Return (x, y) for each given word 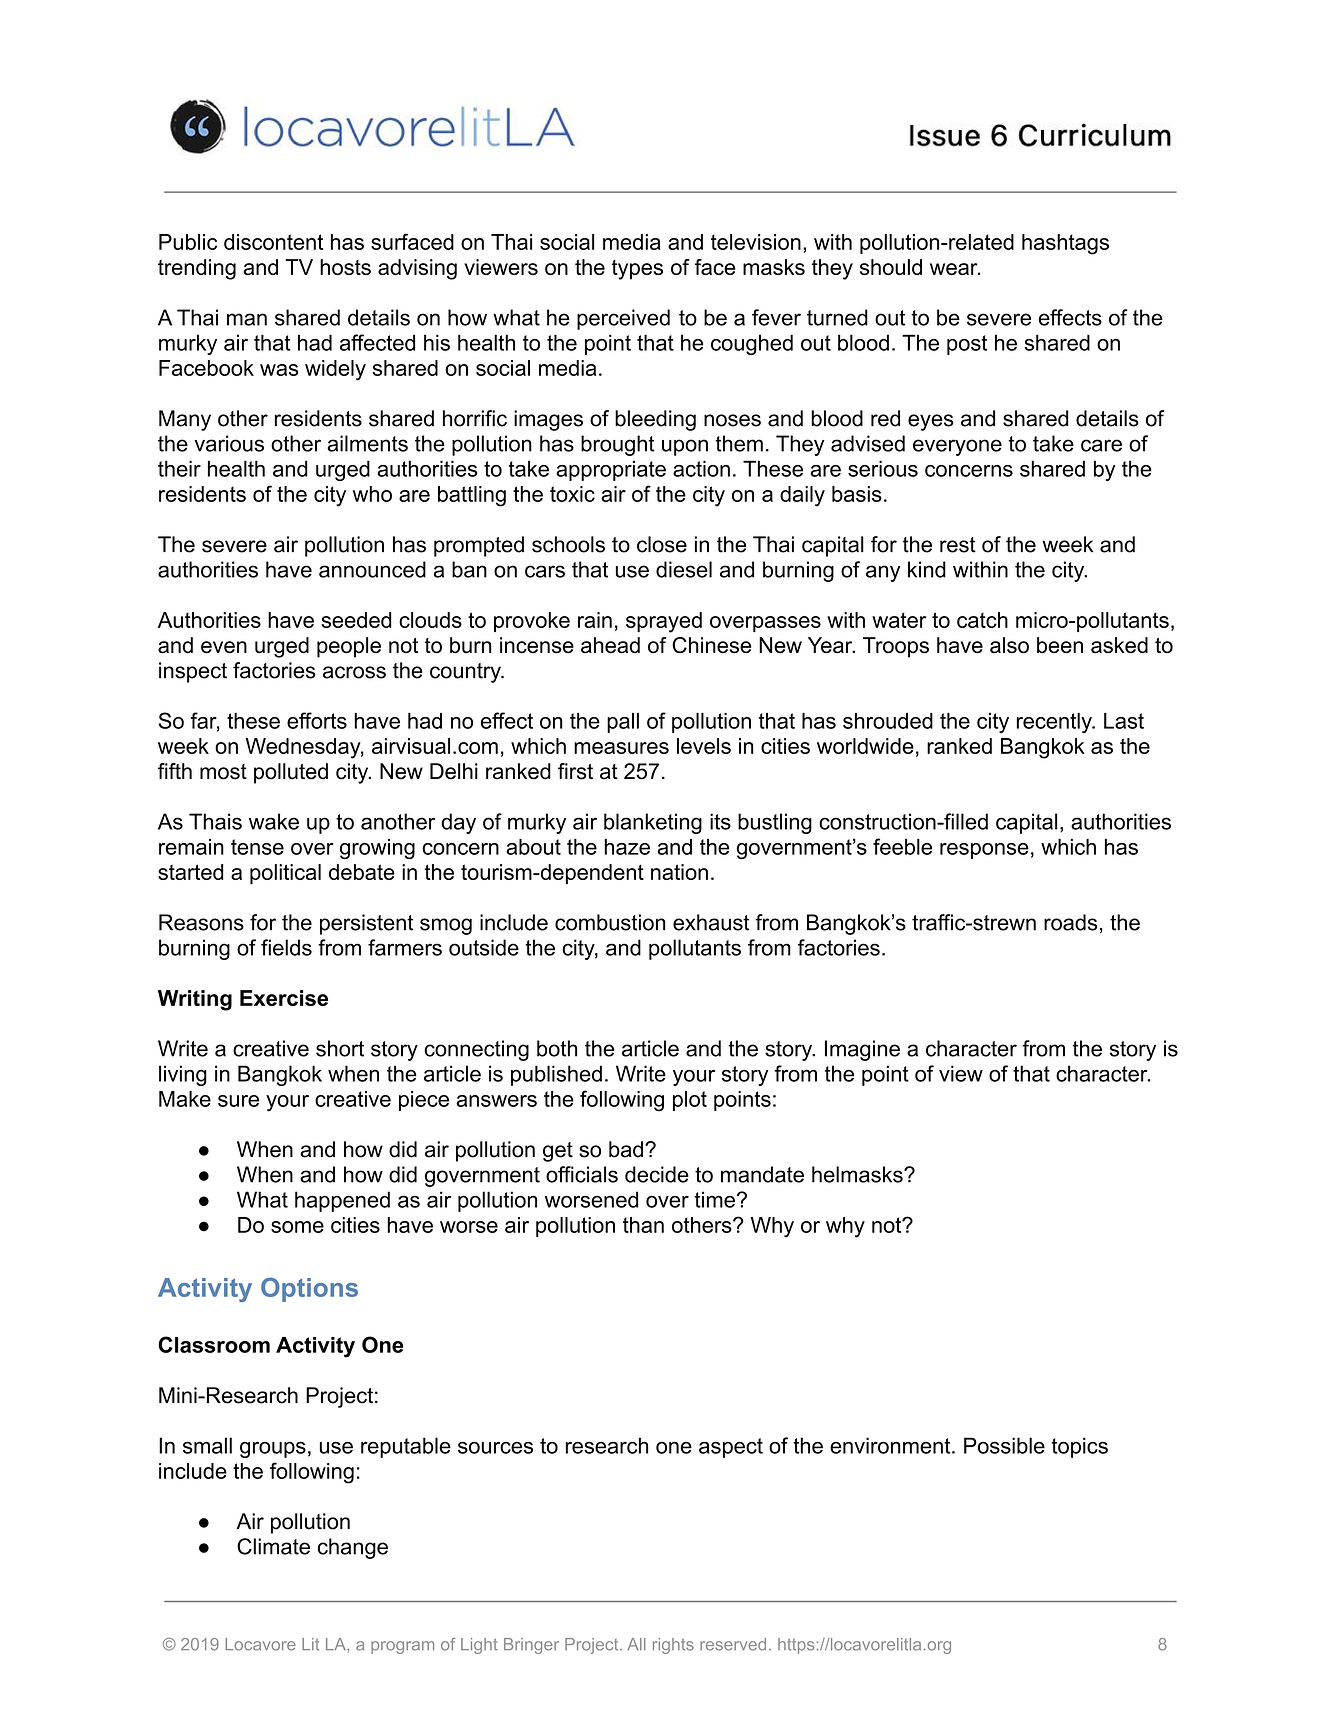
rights (673, 1646)
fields (286, 947)
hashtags (1065, 244)
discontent (273, 242)
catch (982, 620)
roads (1070, 922)
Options (309, 1290)
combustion (610, 922)
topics (1079, 1447)
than (643, 1225)
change (353, 1548)
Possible (1004, 1445)
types (637, 270)
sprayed (664, 622)
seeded (356, 620)
